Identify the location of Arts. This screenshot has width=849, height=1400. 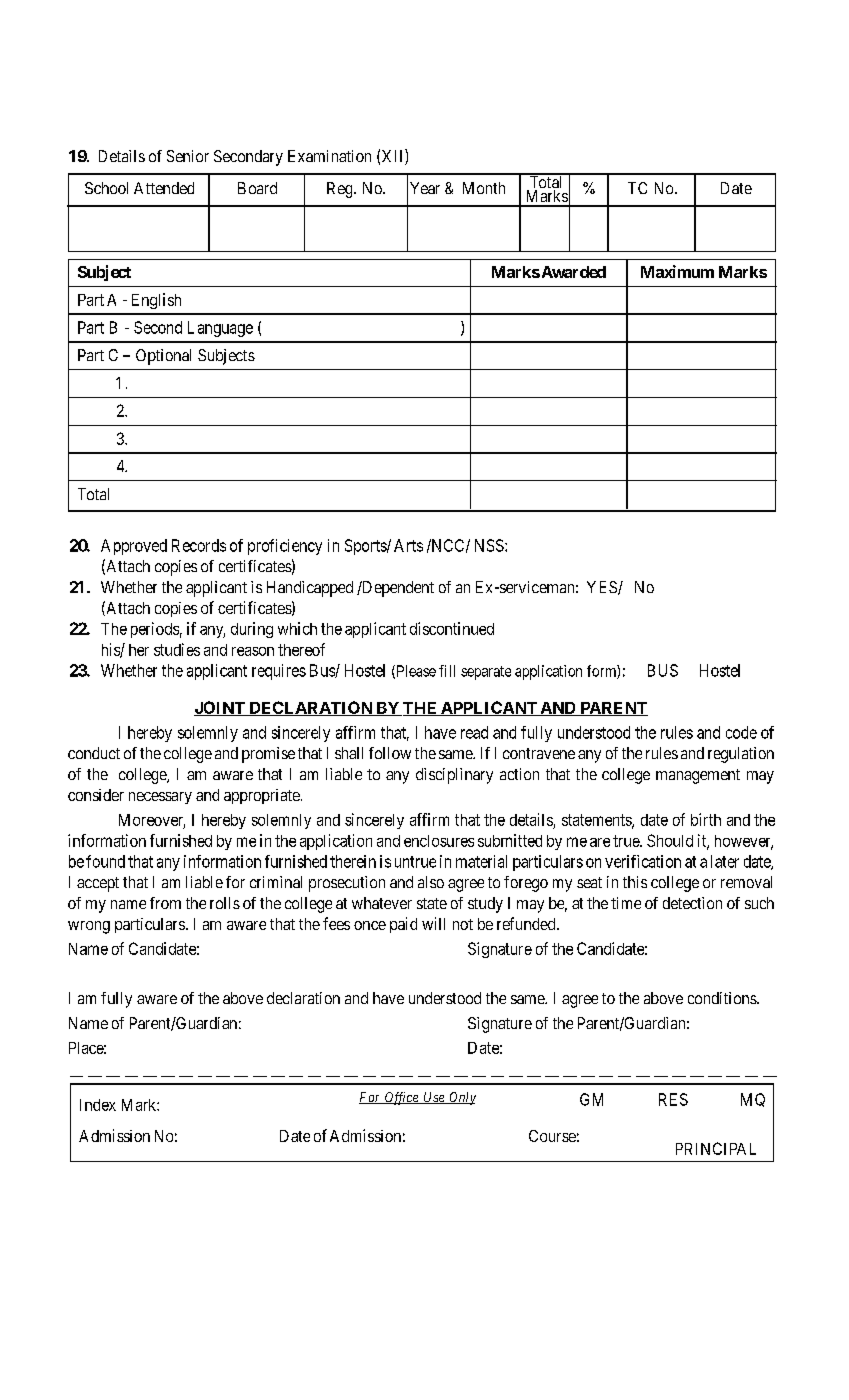
(408, 545).
